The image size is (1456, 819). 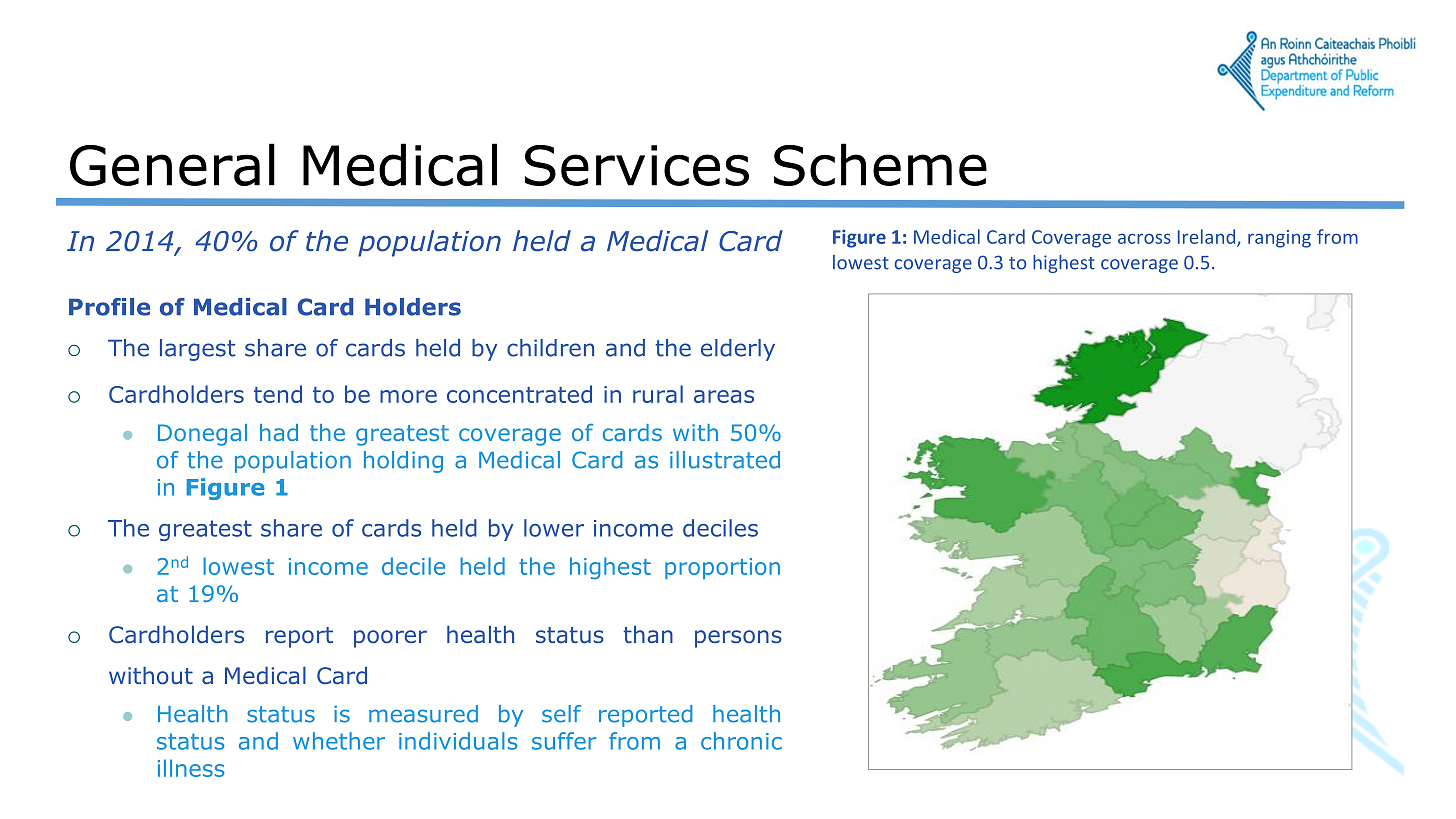 I want to click on across, so click(x=1144, y=239).
